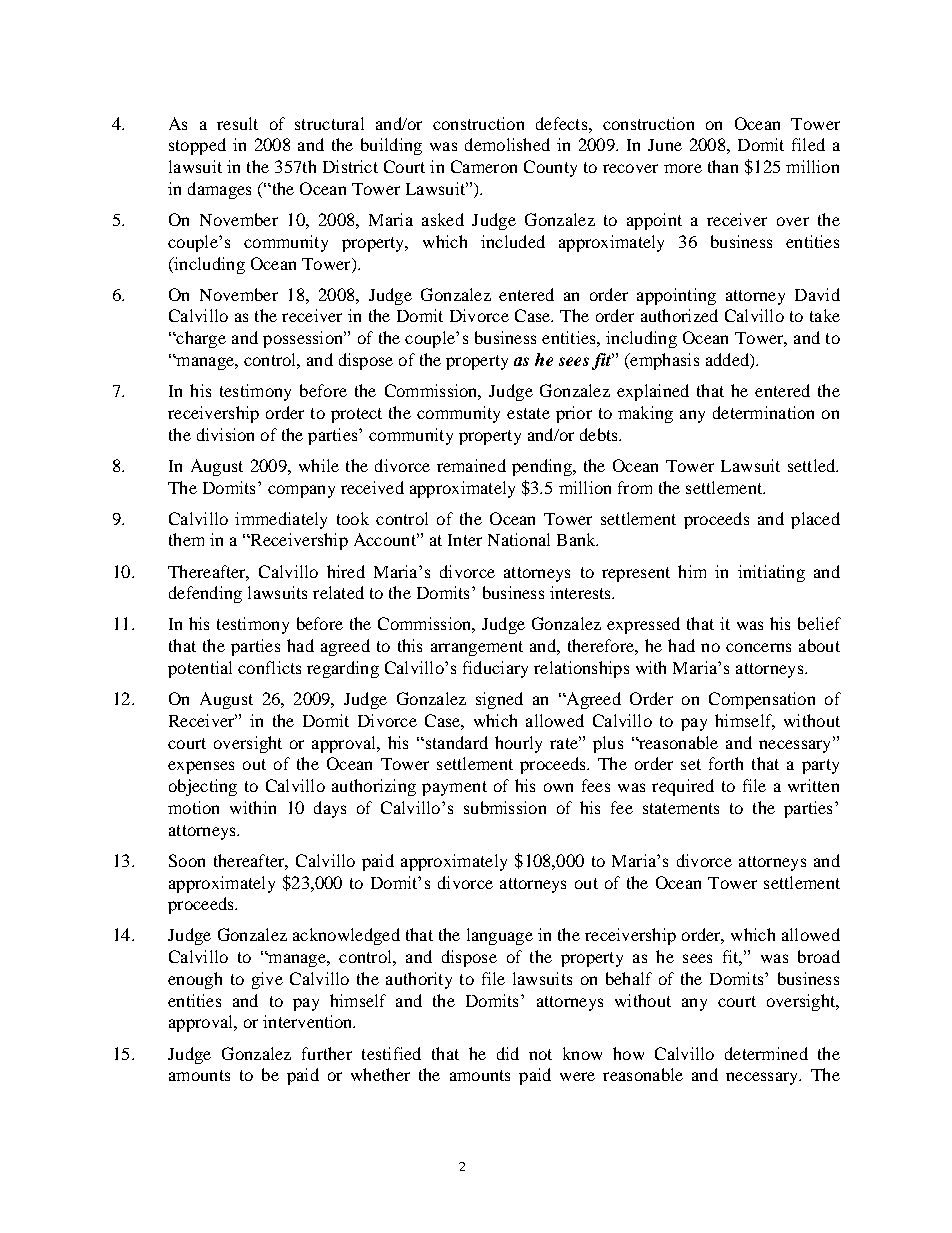  I want to click on immediately, so click(281, 520).
